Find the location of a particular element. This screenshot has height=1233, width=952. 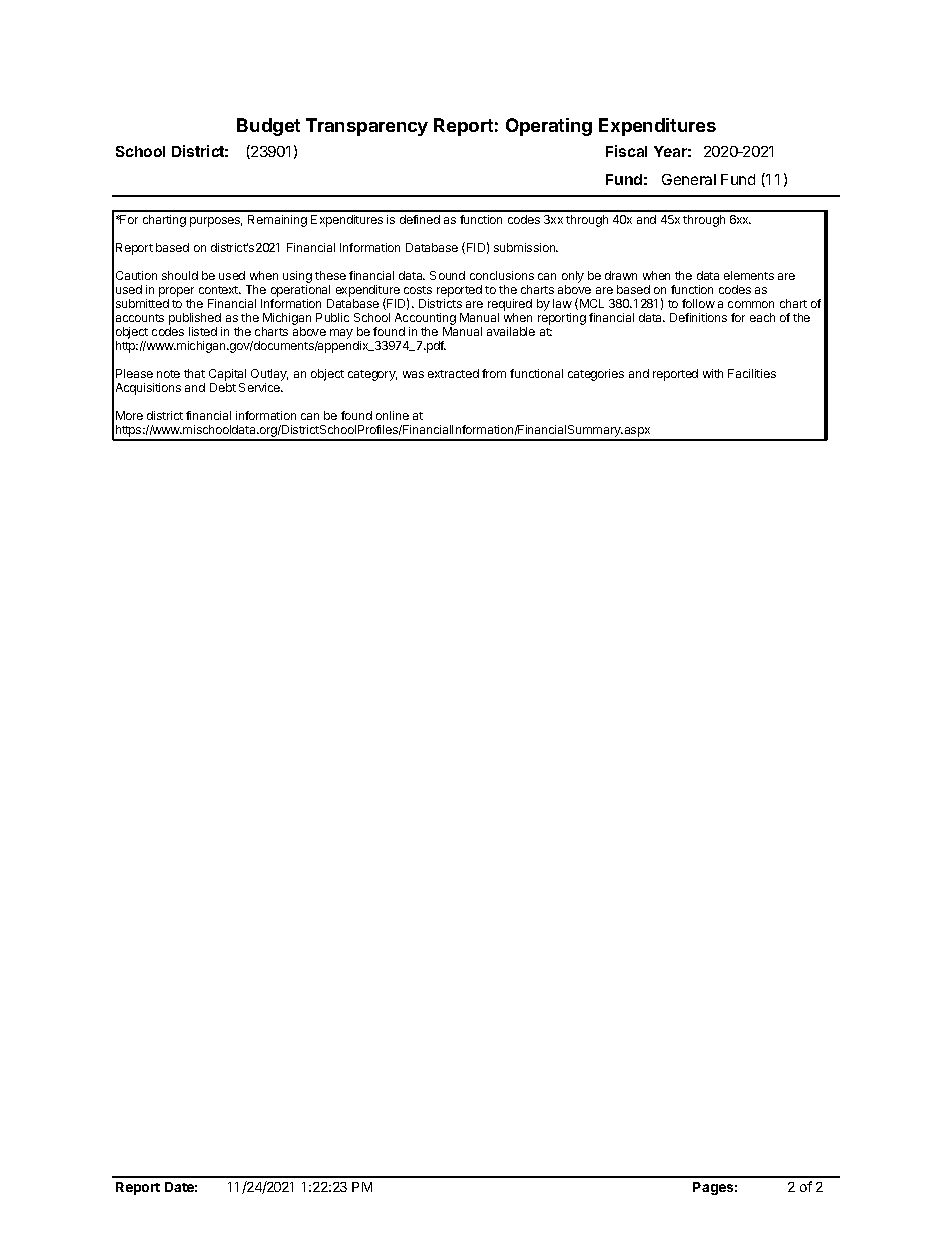

online is located at coordinates (392, 415).
